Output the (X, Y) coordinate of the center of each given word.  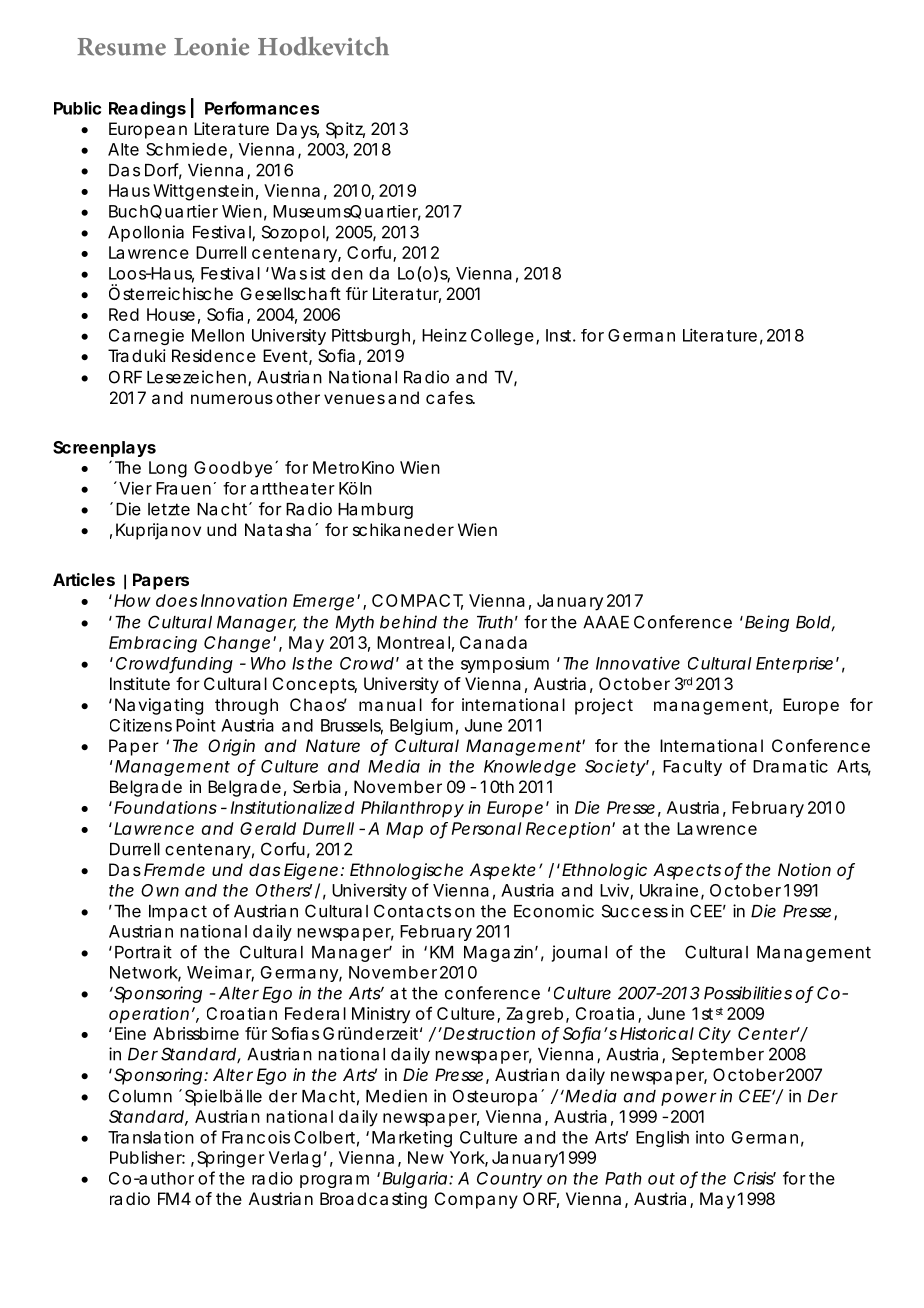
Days (298, 130)
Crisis (755, 1178)
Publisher (147, 1157)
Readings (147, 109)
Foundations (165, 807)
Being (767, 623)
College (504, 337)
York (469, 1158)
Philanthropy (412, 809)
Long (168, 469)
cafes (450, 397)
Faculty (692, 768)
